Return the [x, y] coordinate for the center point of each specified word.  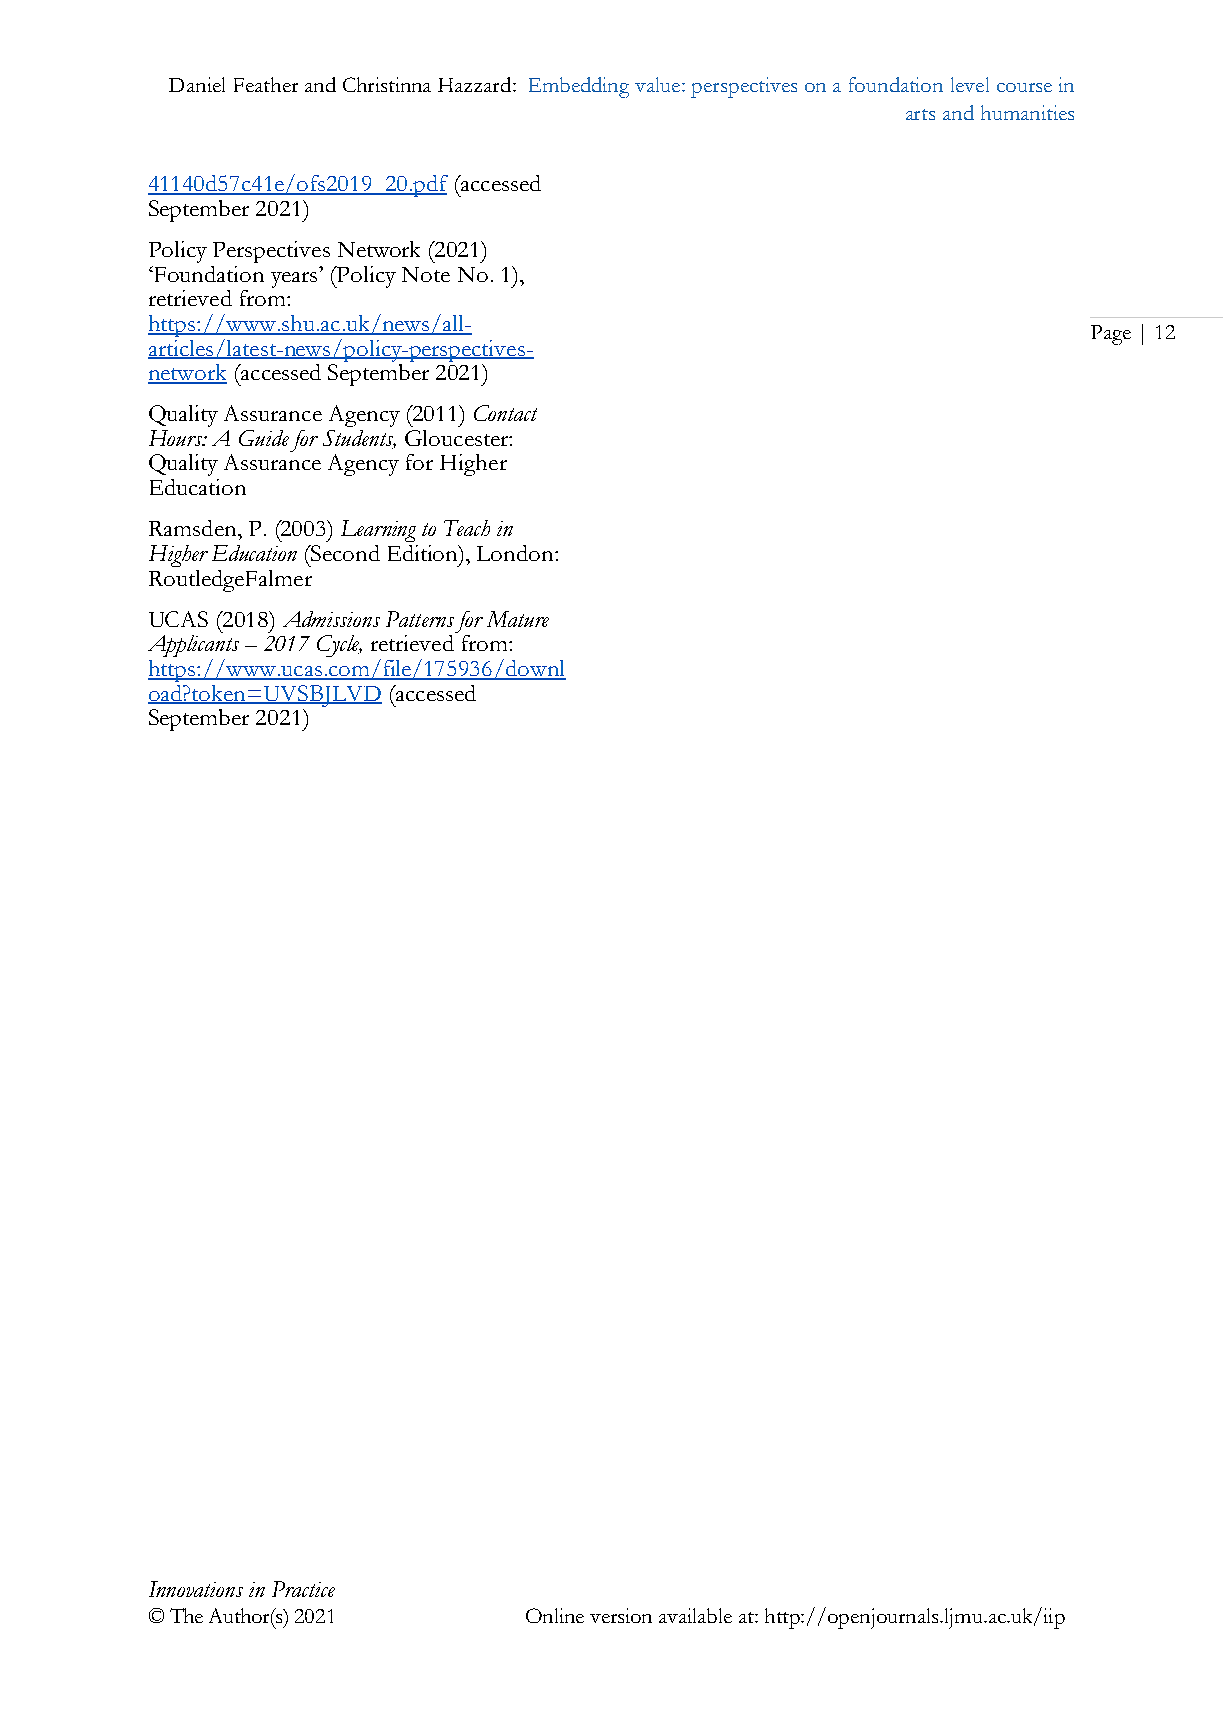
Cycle [339, 646]
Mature [518, 619]
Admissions [331, 619]
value [659, 84]
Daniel [197, 84]
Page [1111, 335]
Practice [303, 1589]
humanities [1027, 112]
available [695, 1615]
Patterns [420, 619]
